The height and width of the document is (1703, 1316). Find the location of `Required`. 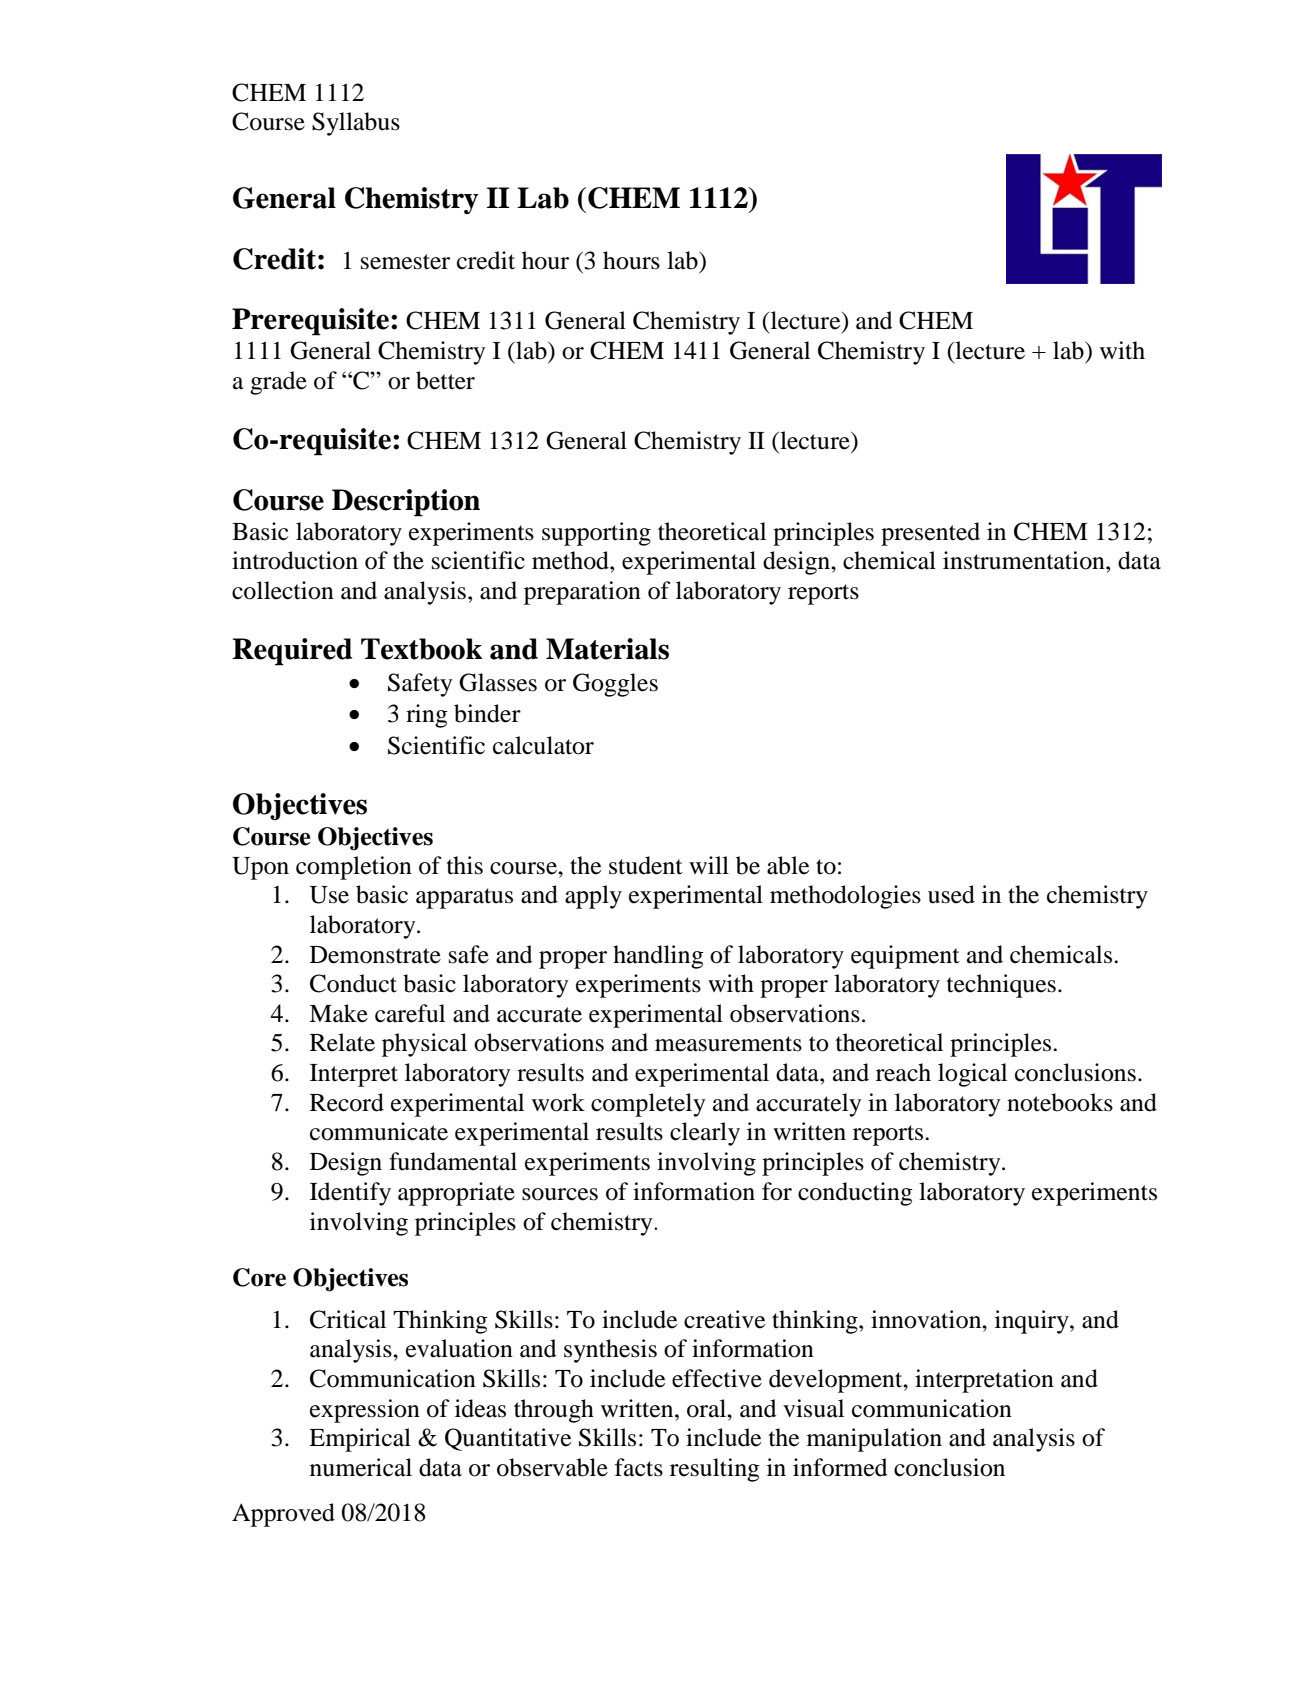

Required is located at coordinates (292, 652).
